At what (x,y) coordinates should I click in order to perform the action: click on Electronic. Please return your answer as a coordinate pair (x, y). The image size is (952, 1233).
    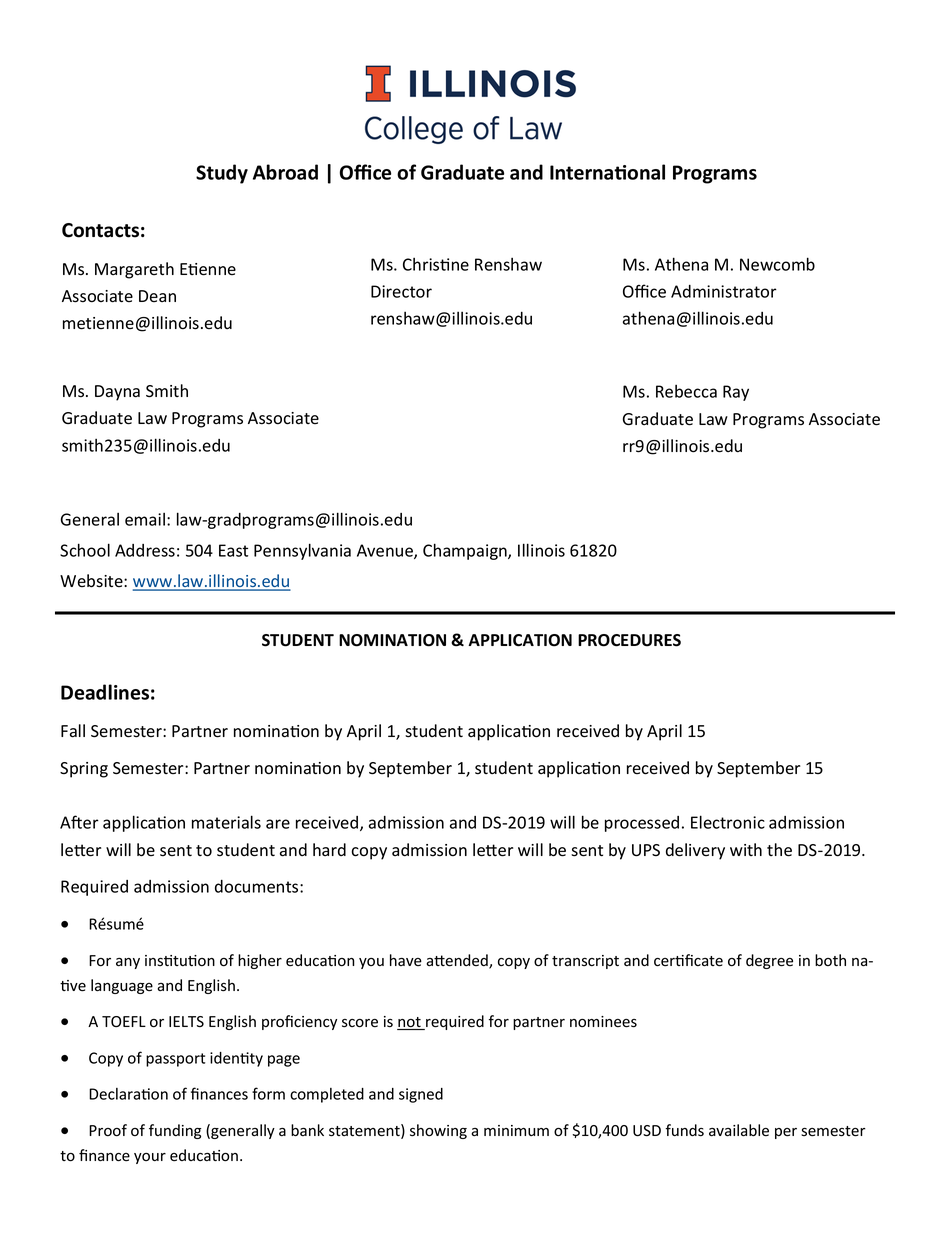
    Looking at the image, I should click on (728, 822).
